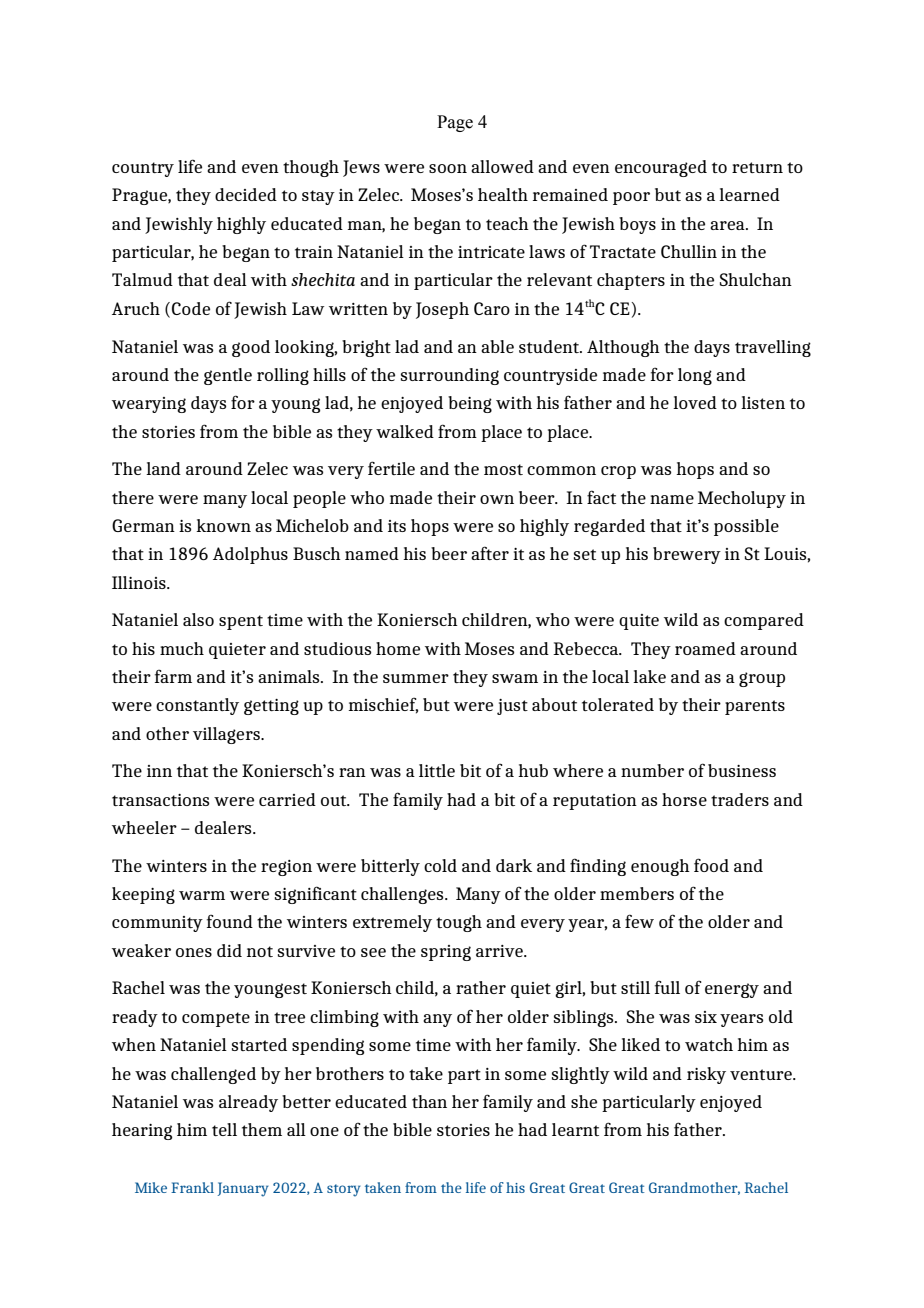  What do you see at coordinates (503, 469) in the screenshot?
I see `most` at bounding box center [503, 469].
